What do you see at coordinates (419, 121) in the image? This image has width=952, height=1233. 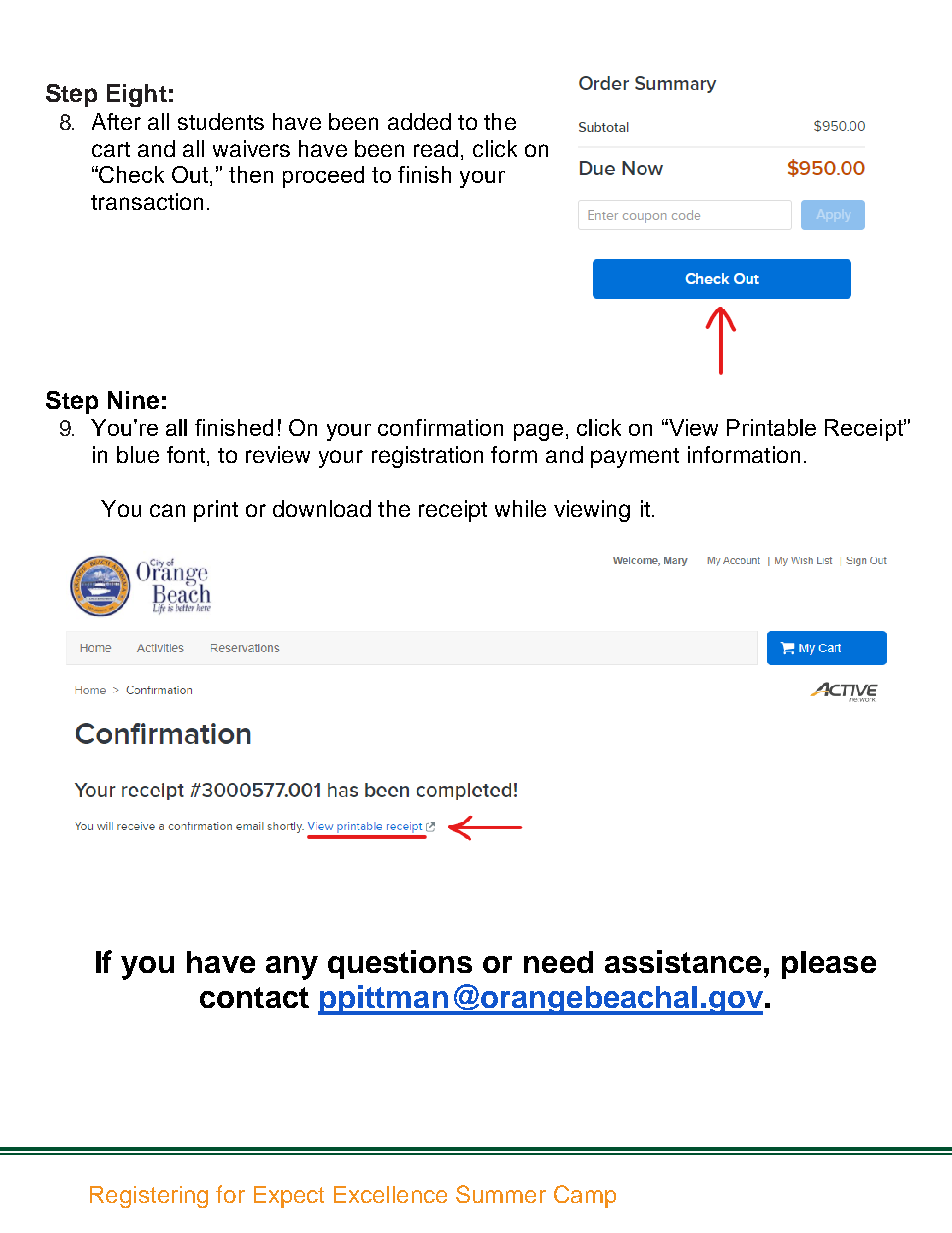 I see `added` at bounding box center [419, 121].
